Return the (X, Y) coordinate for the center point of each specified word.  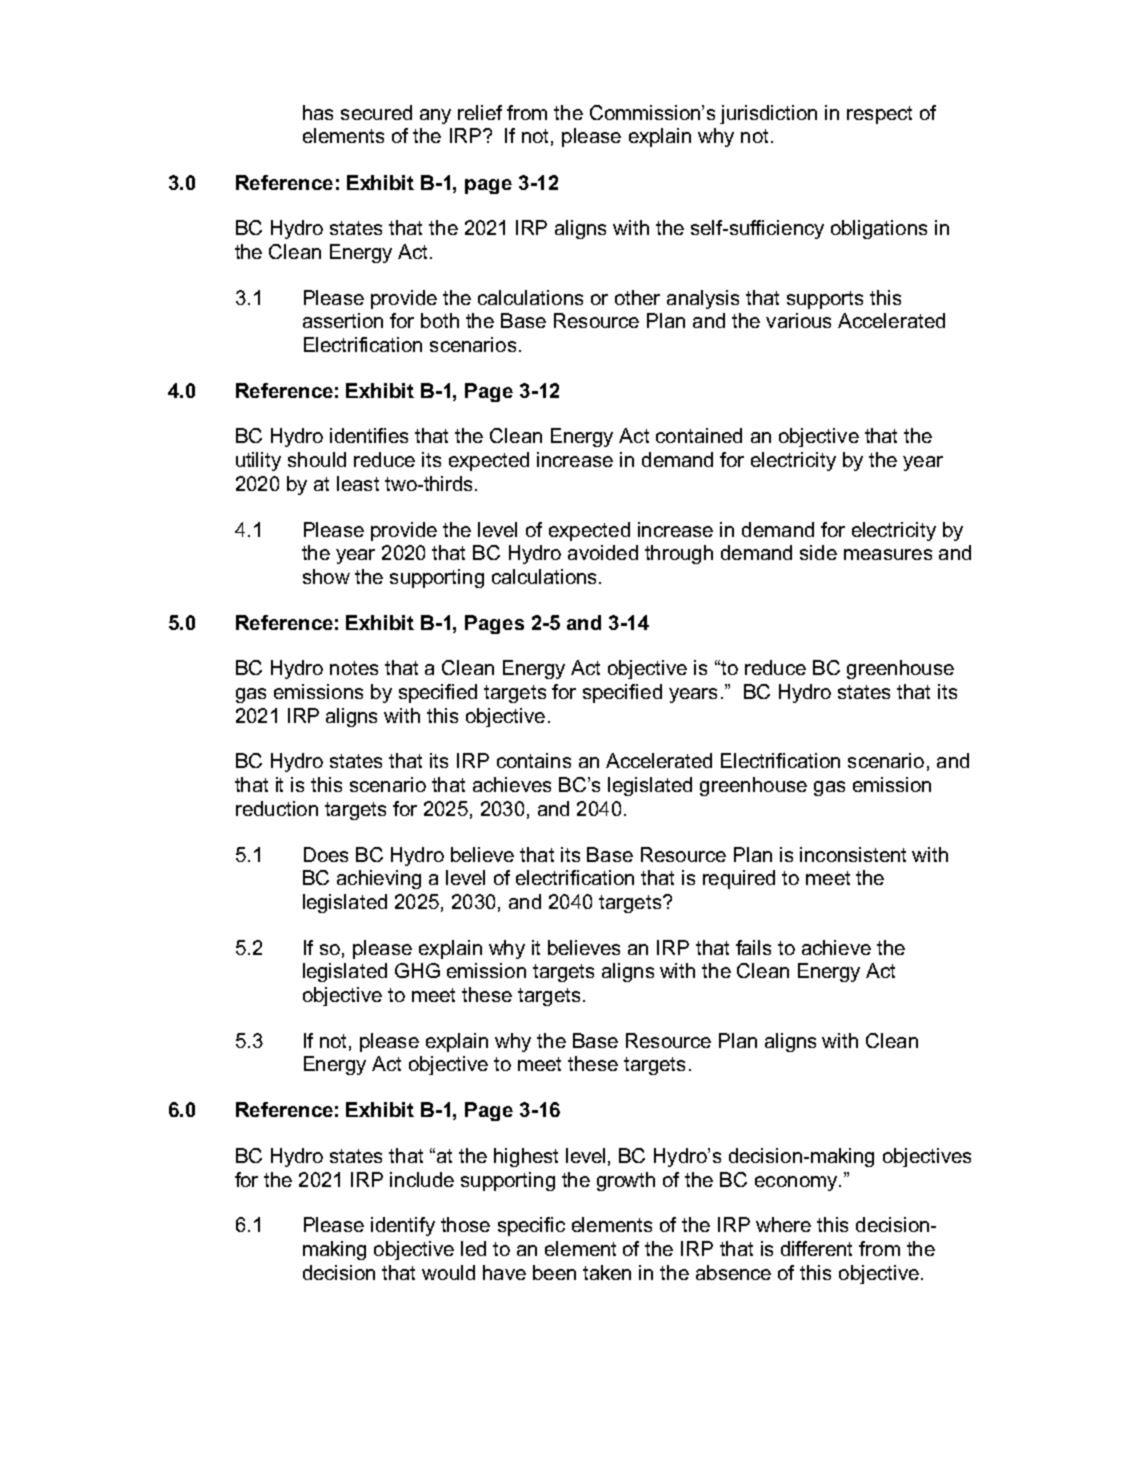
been (554, 1272)
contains (534, 760)
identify (403, 1226)
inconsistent (853, 854)
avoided (603, 552)
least (358, 483)
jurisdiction (768, 114)
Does (326, 854)
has (318, 112)
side (818, 552)
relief (480, 112)
